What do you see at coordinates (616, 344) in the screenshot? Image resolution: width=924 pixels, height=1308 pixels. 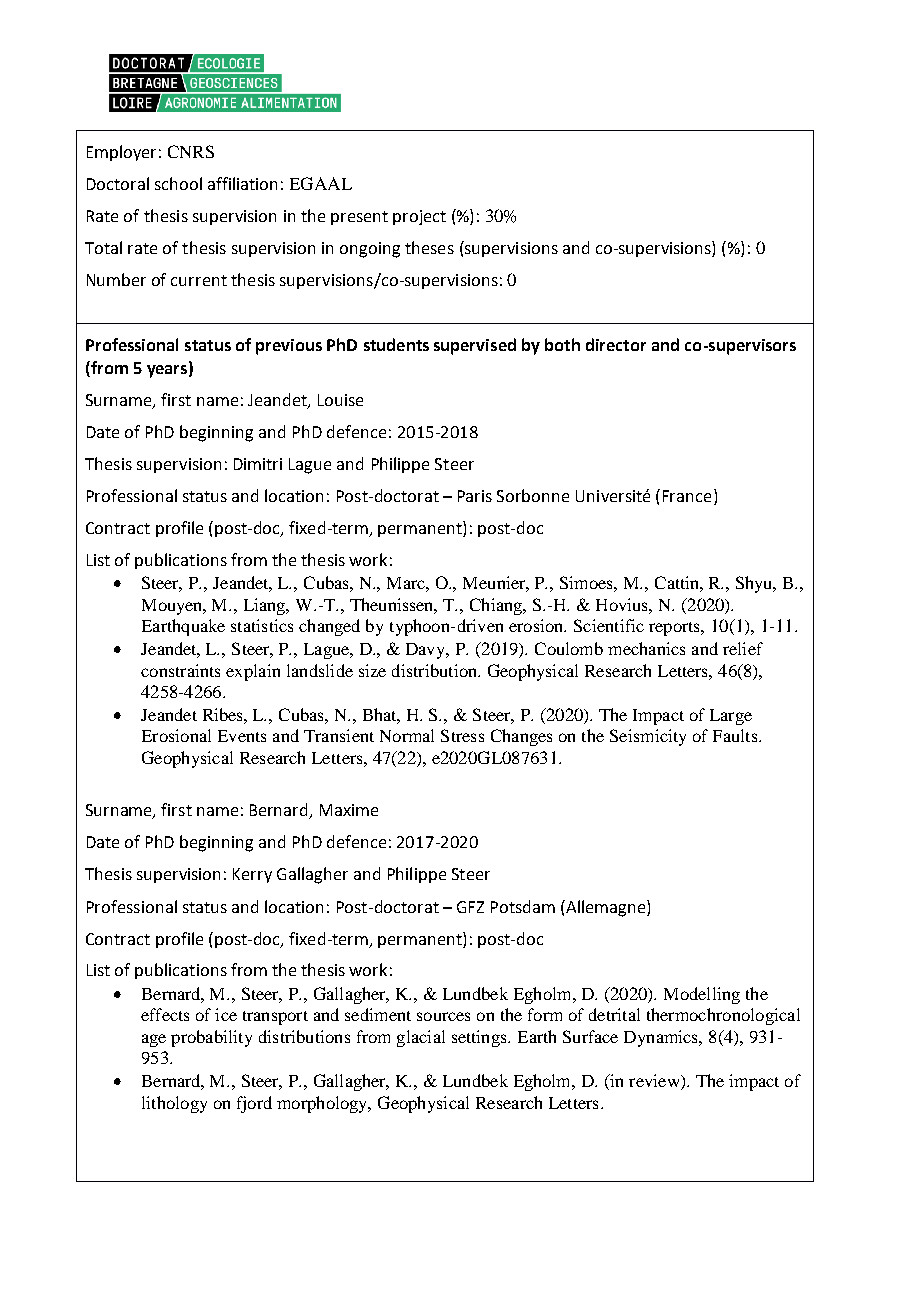 I see `director` at bounding box center [616, 344].
